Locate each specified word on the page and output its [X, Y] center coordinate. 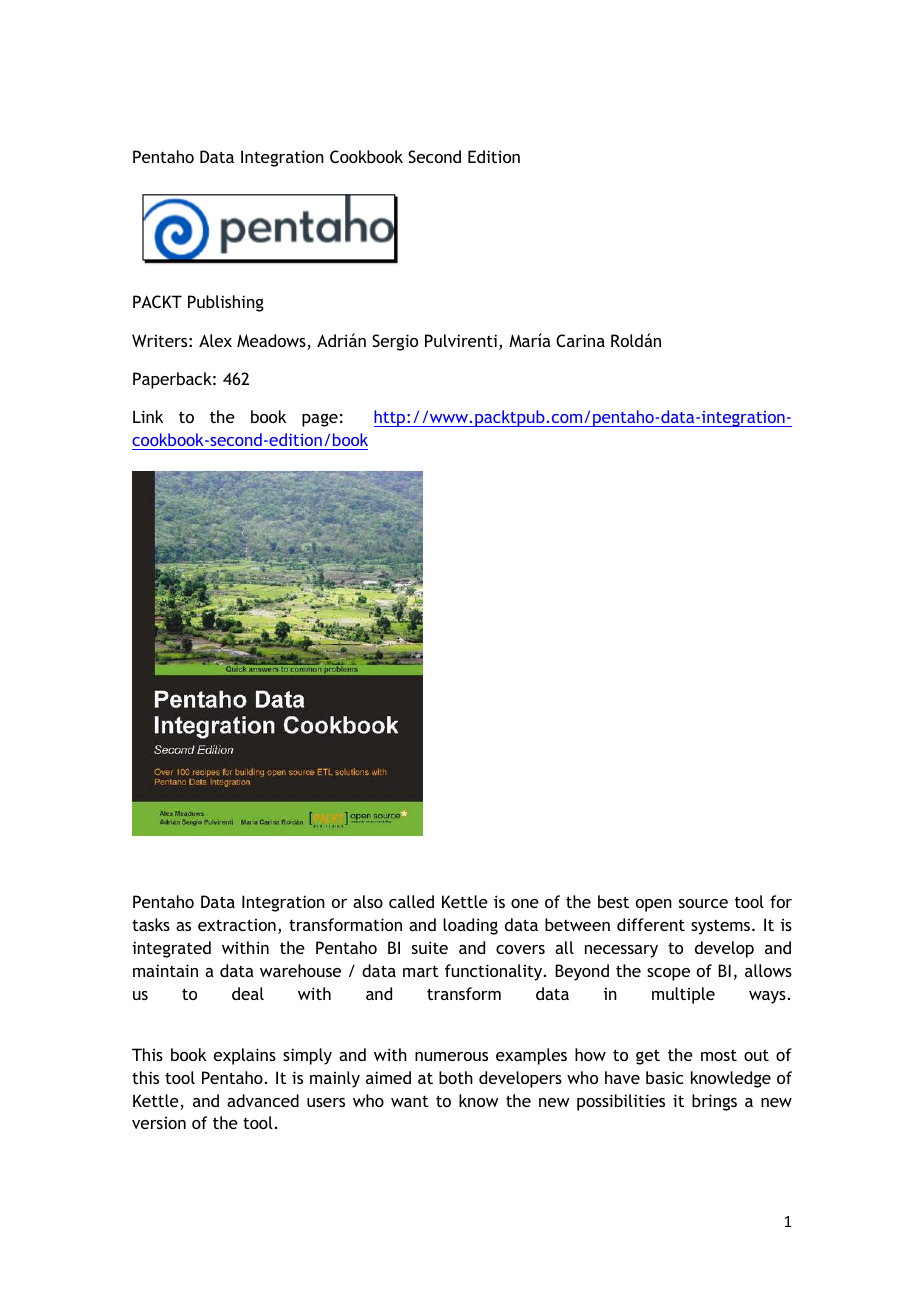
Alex [215, 340]
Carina [580, 340]
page [320, 420]
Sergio [395, 342]
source [703, 903]
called [411, 901]
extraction [237, 925]
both [456, 1077]
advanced [263, 1100]
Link [148, 416]
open [654, 905]
